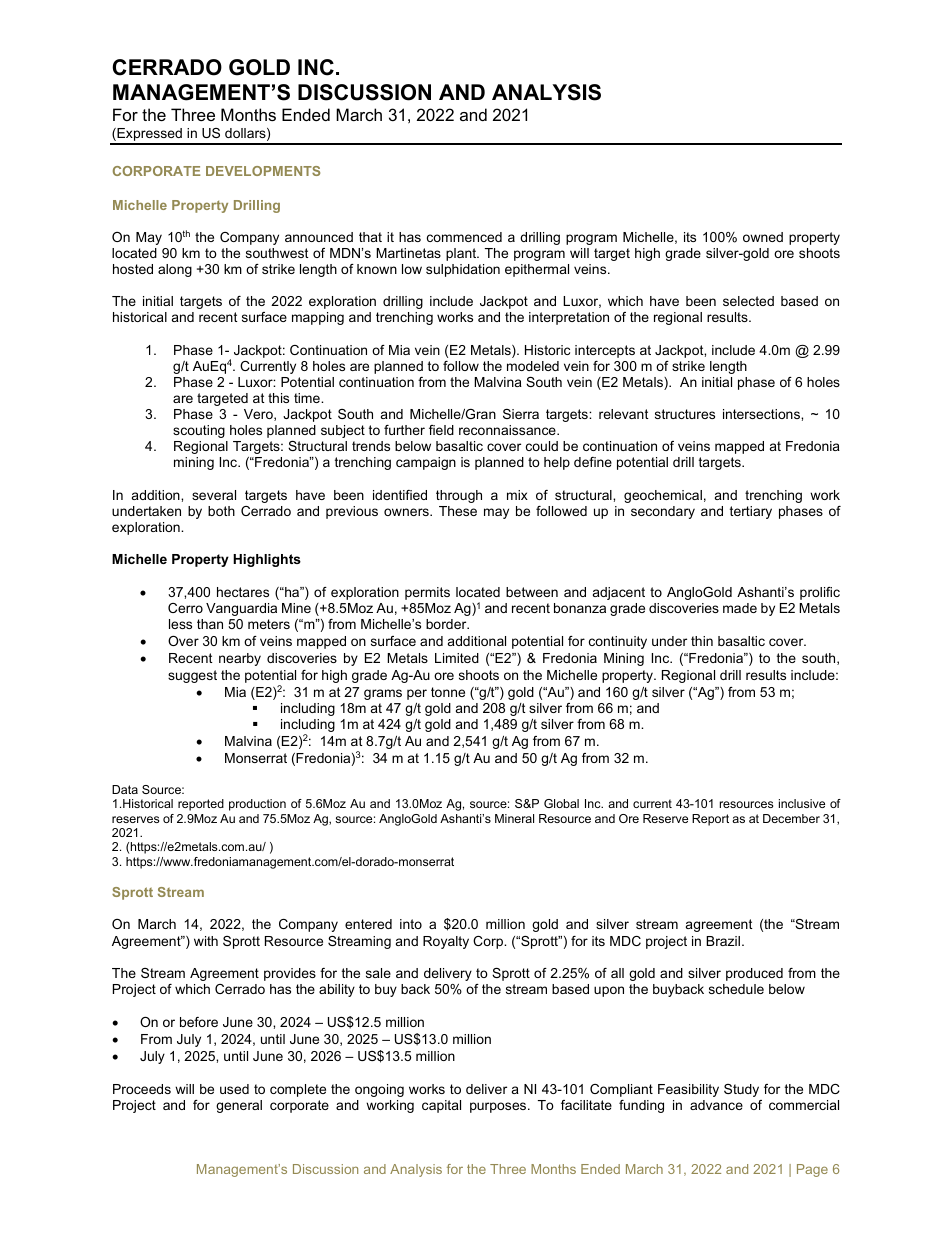  What do you see at coordinates (263, 171) in the screenshot?
I see `DEVELOPMENTS` at bounding box center [263, 171].
